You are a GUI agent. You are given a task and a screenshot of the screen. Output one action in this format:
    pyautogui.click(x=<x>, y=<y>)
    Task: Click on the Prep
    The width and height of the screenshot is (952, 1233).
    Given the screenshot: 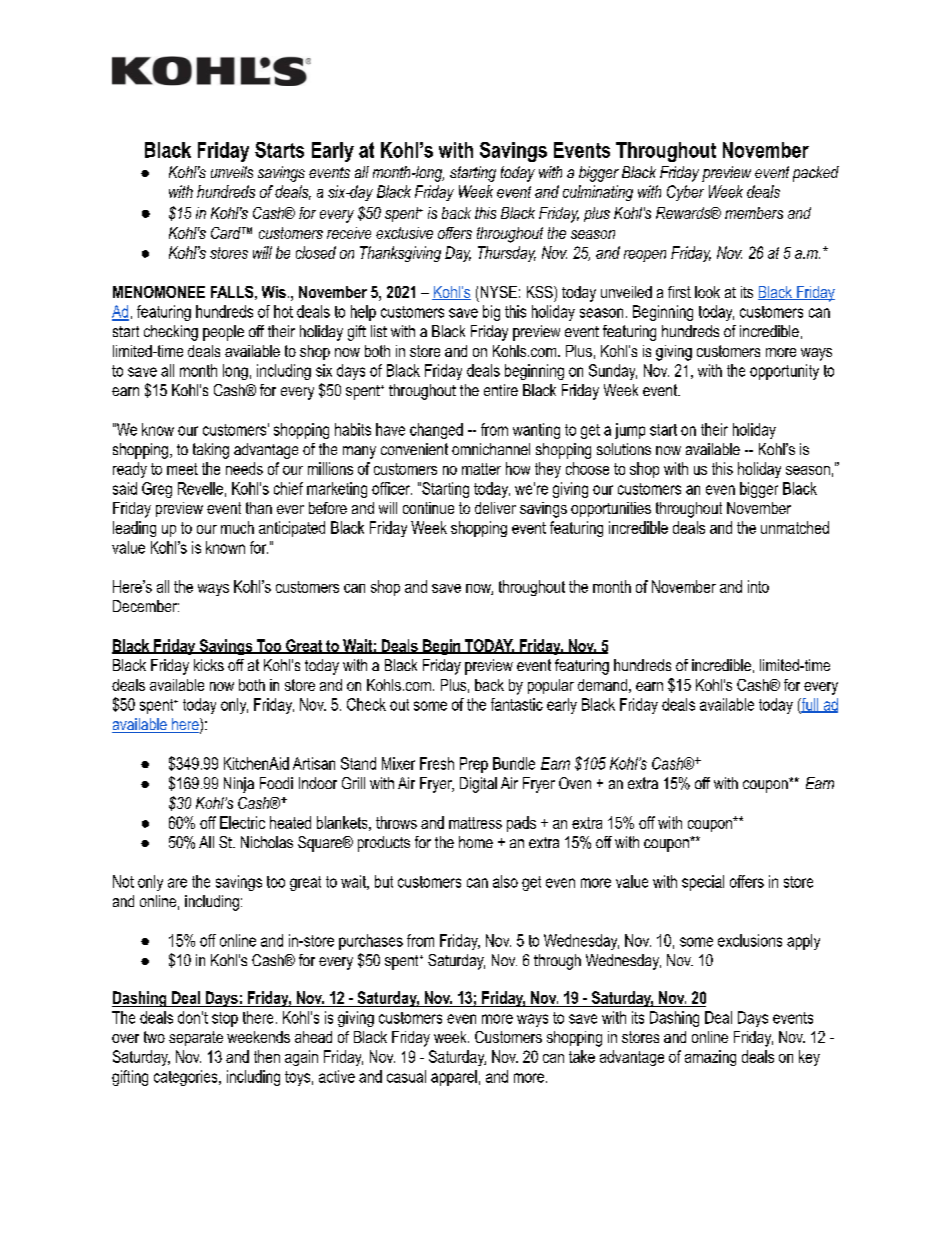 What is the action you would take?
    pyautogui.click(x=474, y=765)
